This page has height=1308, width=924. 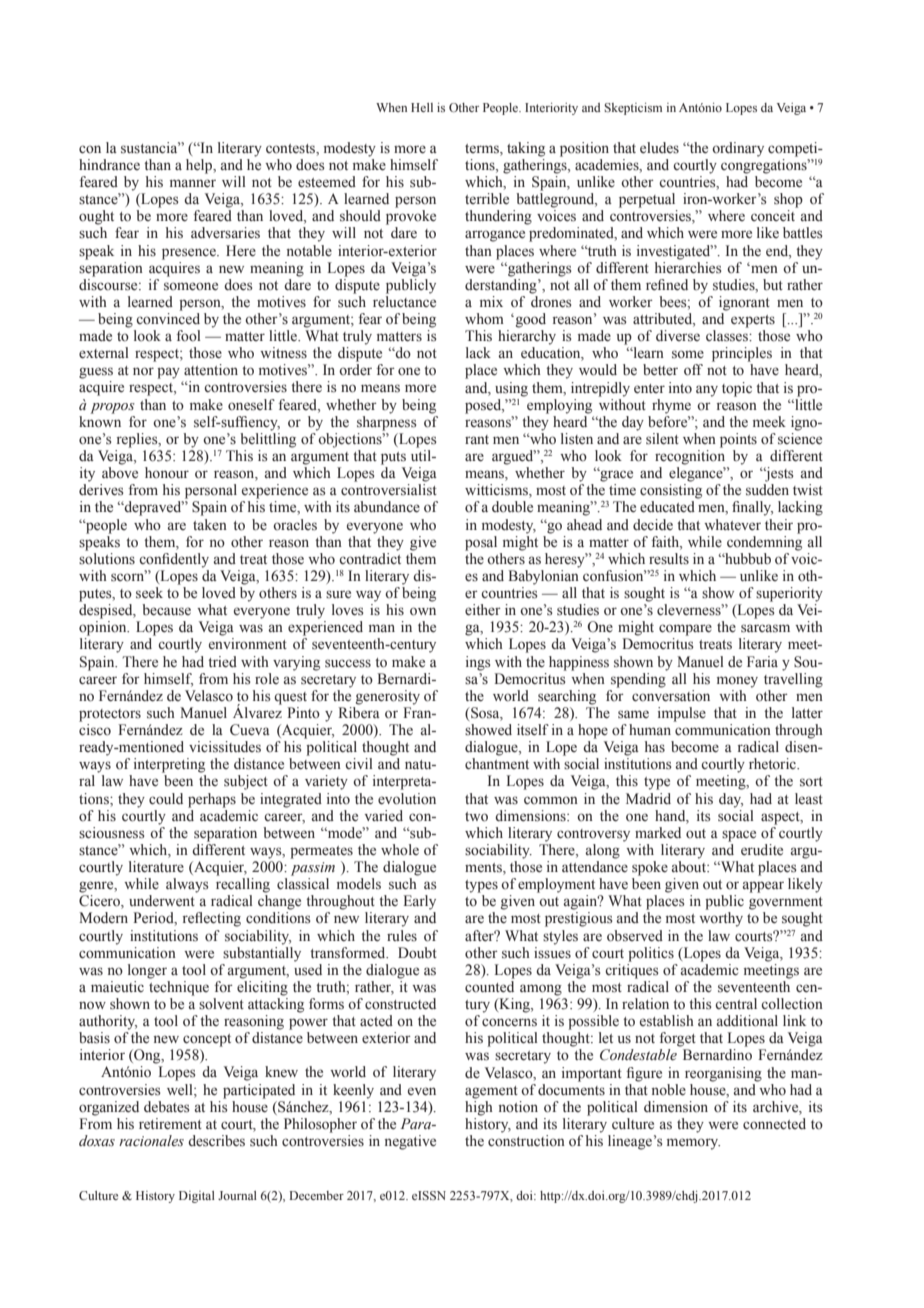 What do you see at coordinates (737, 682) in the page?
I see `money` at bounding box center [737, 682].
